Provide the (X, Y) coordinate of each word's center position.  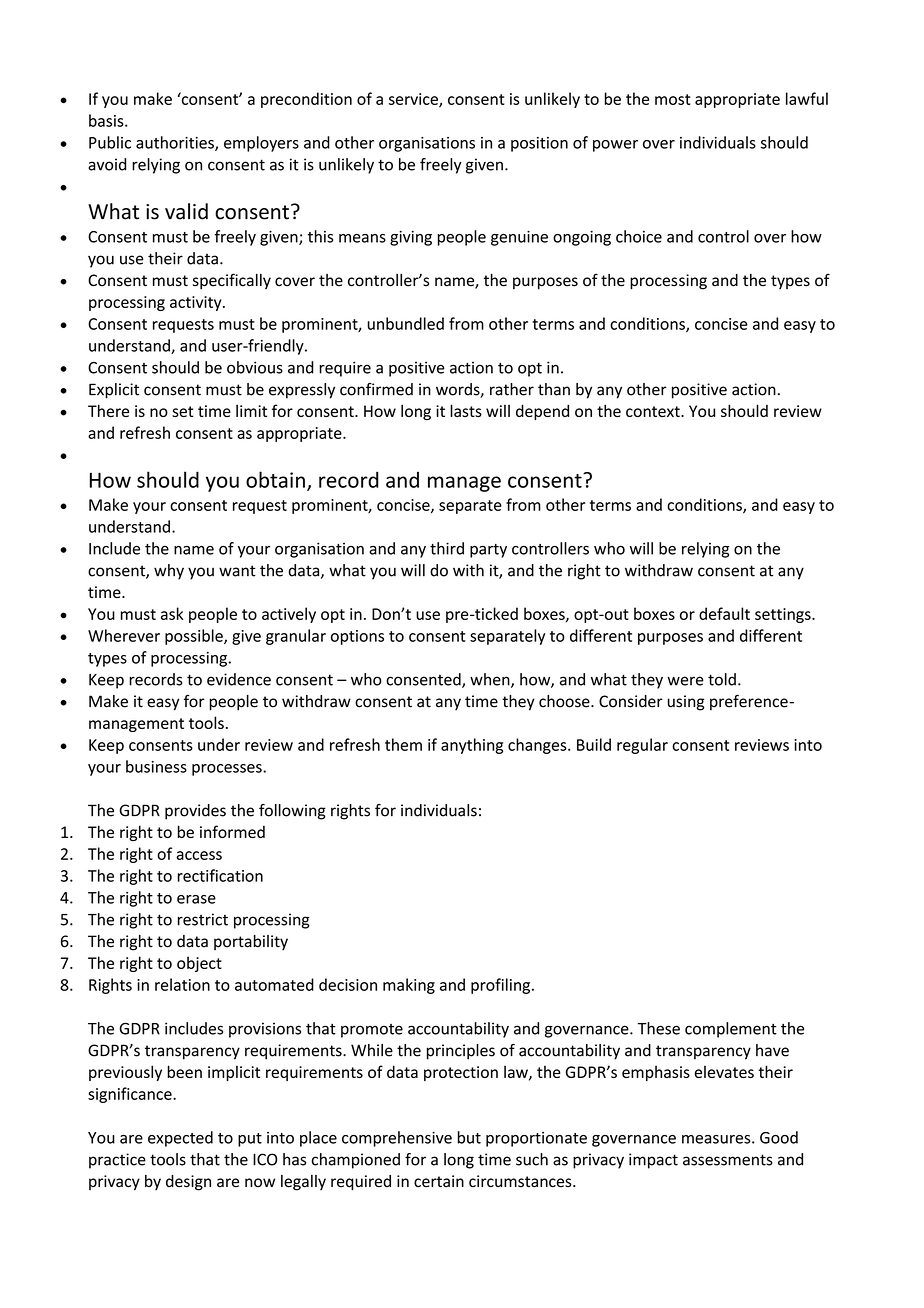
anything (472, 746)
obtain (275, 479)
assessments (728, 1160)
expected (180, 1139)
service (414, 100)
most (672, 99)
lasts (466, 410)
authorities (176, 143)
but (469, 1137)
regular (642, 746)
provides (195, 812)
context (654, 411)
